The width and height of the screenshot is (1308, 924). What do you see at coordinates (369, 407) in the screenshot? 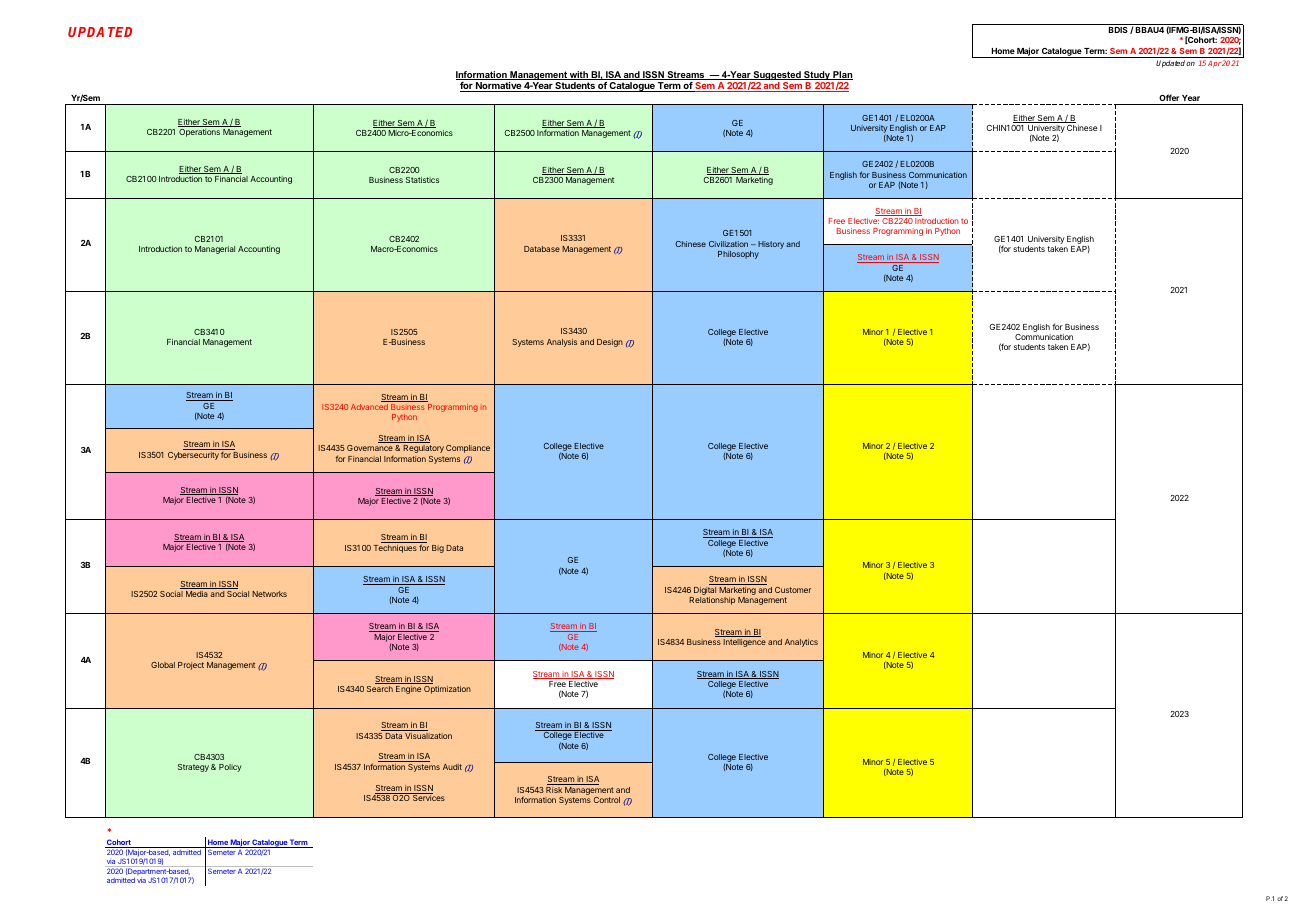
I see `Advanced` at bounding box center [369, 407].
